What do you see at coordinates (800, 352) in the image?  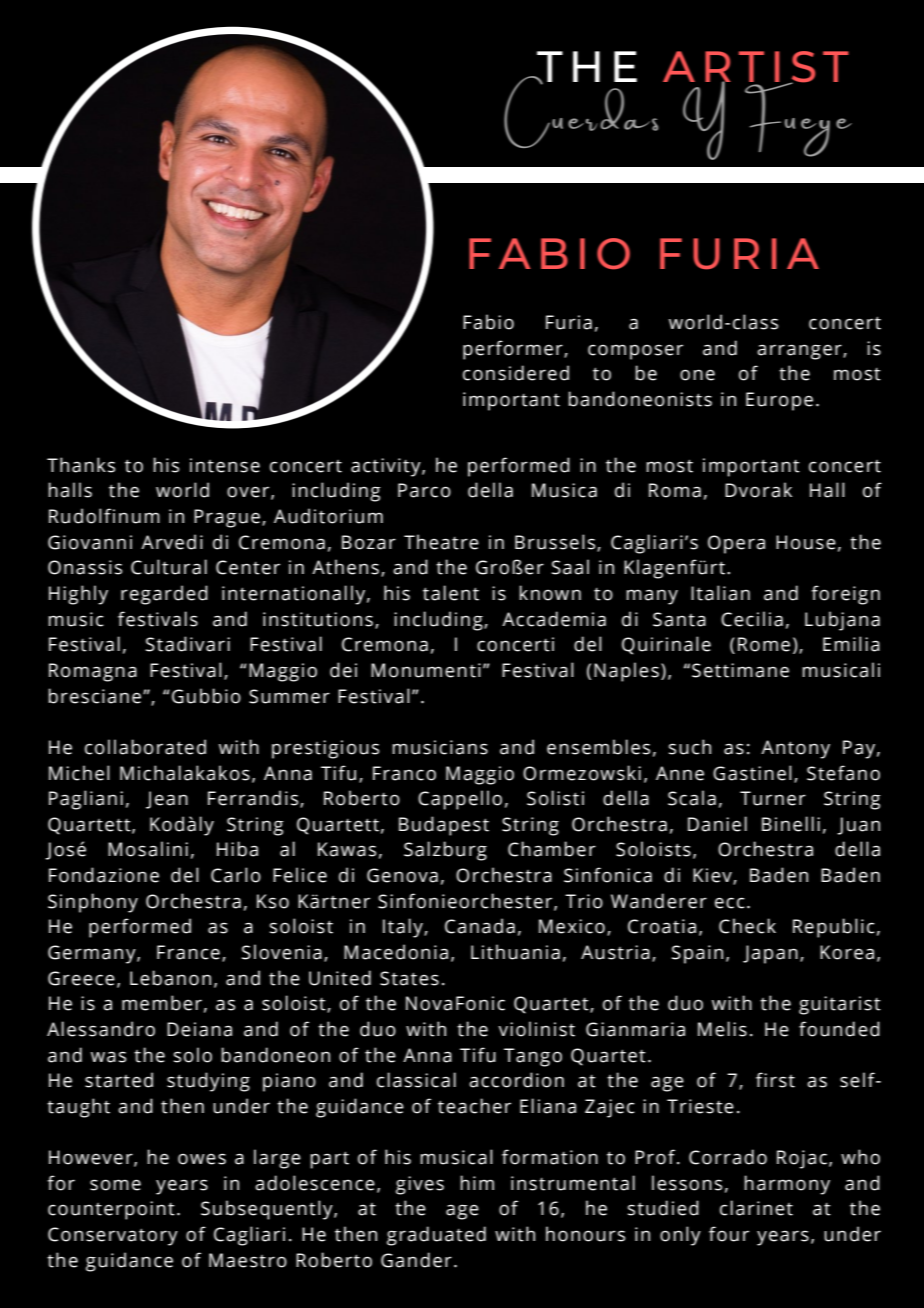 I see `arranger` at bounding box center [800, 352].
